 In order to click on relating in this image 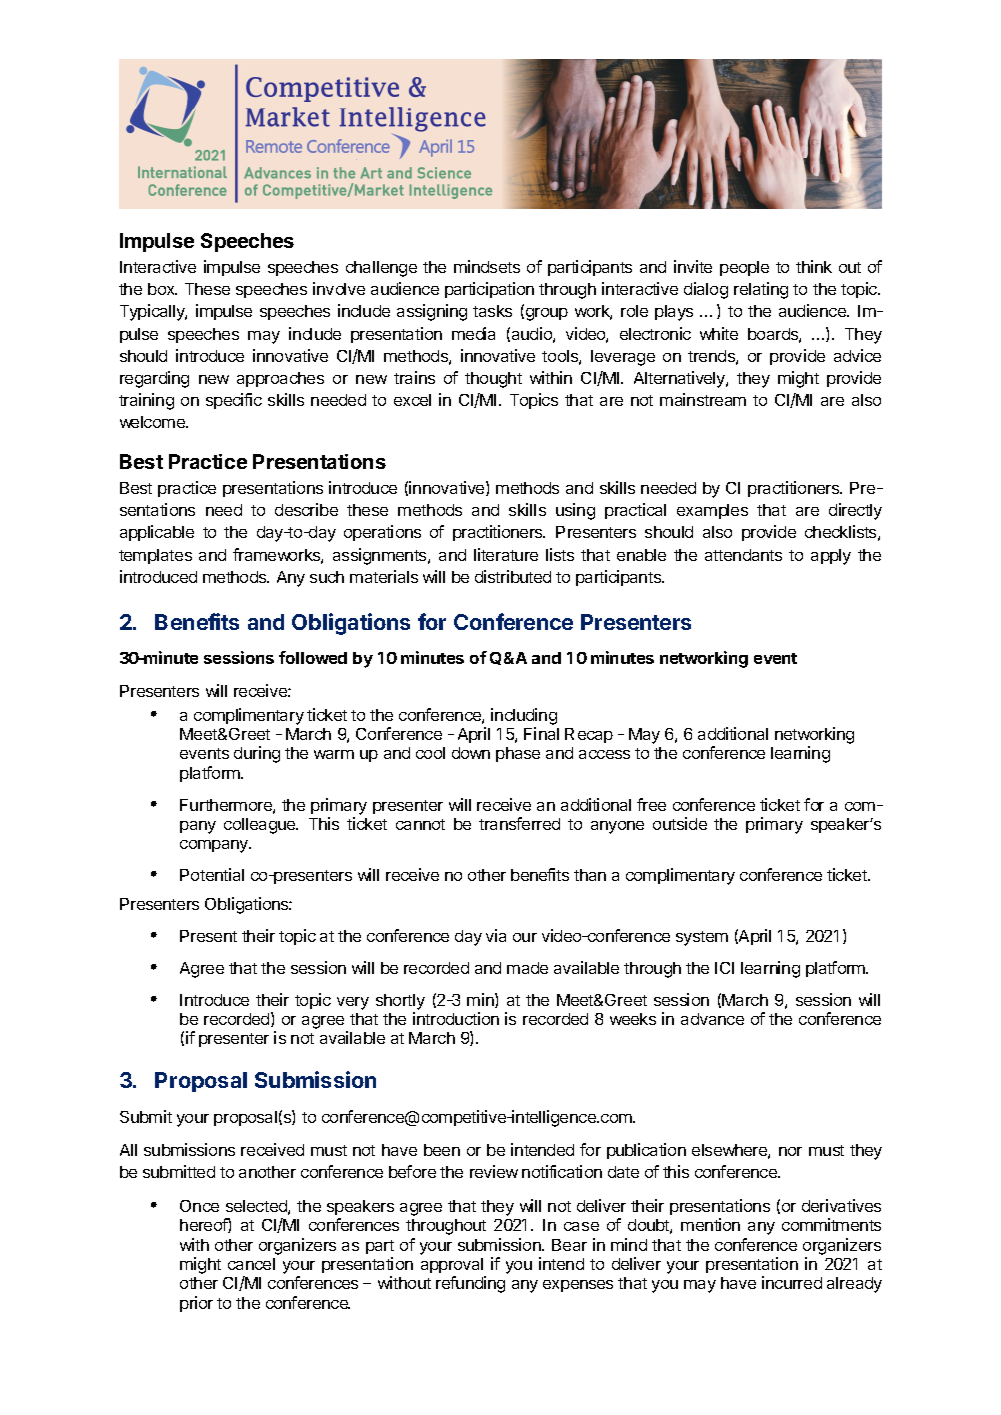, I will do `click(761, 290)`.
